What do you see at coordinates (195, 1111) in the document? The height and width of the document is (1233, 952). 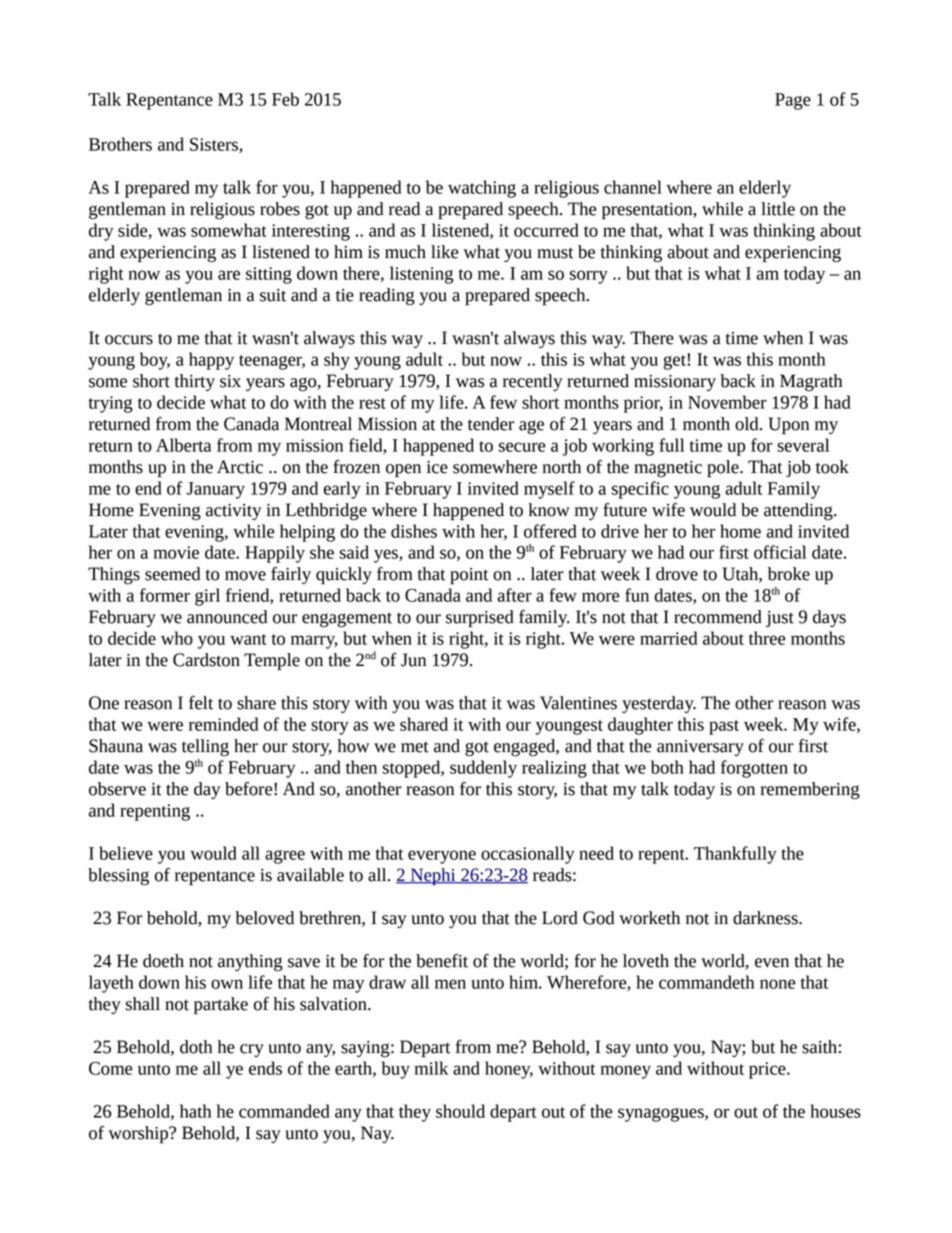 I see `hath` at bounding box center [195, 1111].
